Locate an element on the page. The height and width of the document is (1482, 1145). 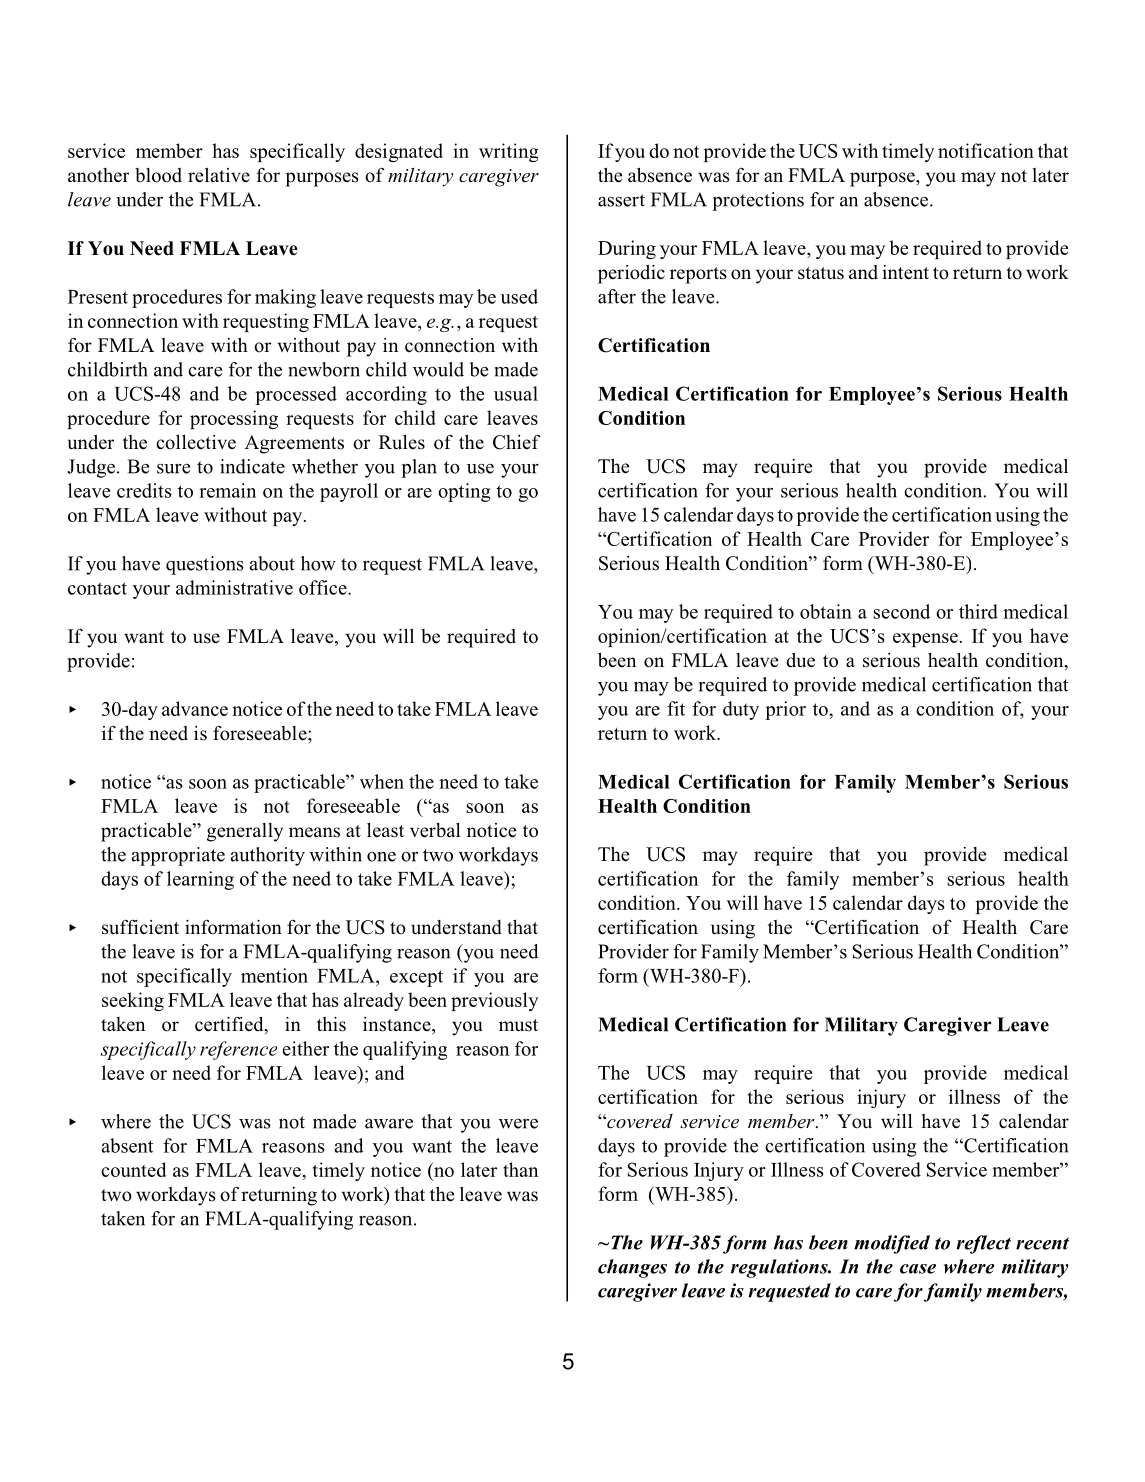
intent is located at coordinates (905, 272).
